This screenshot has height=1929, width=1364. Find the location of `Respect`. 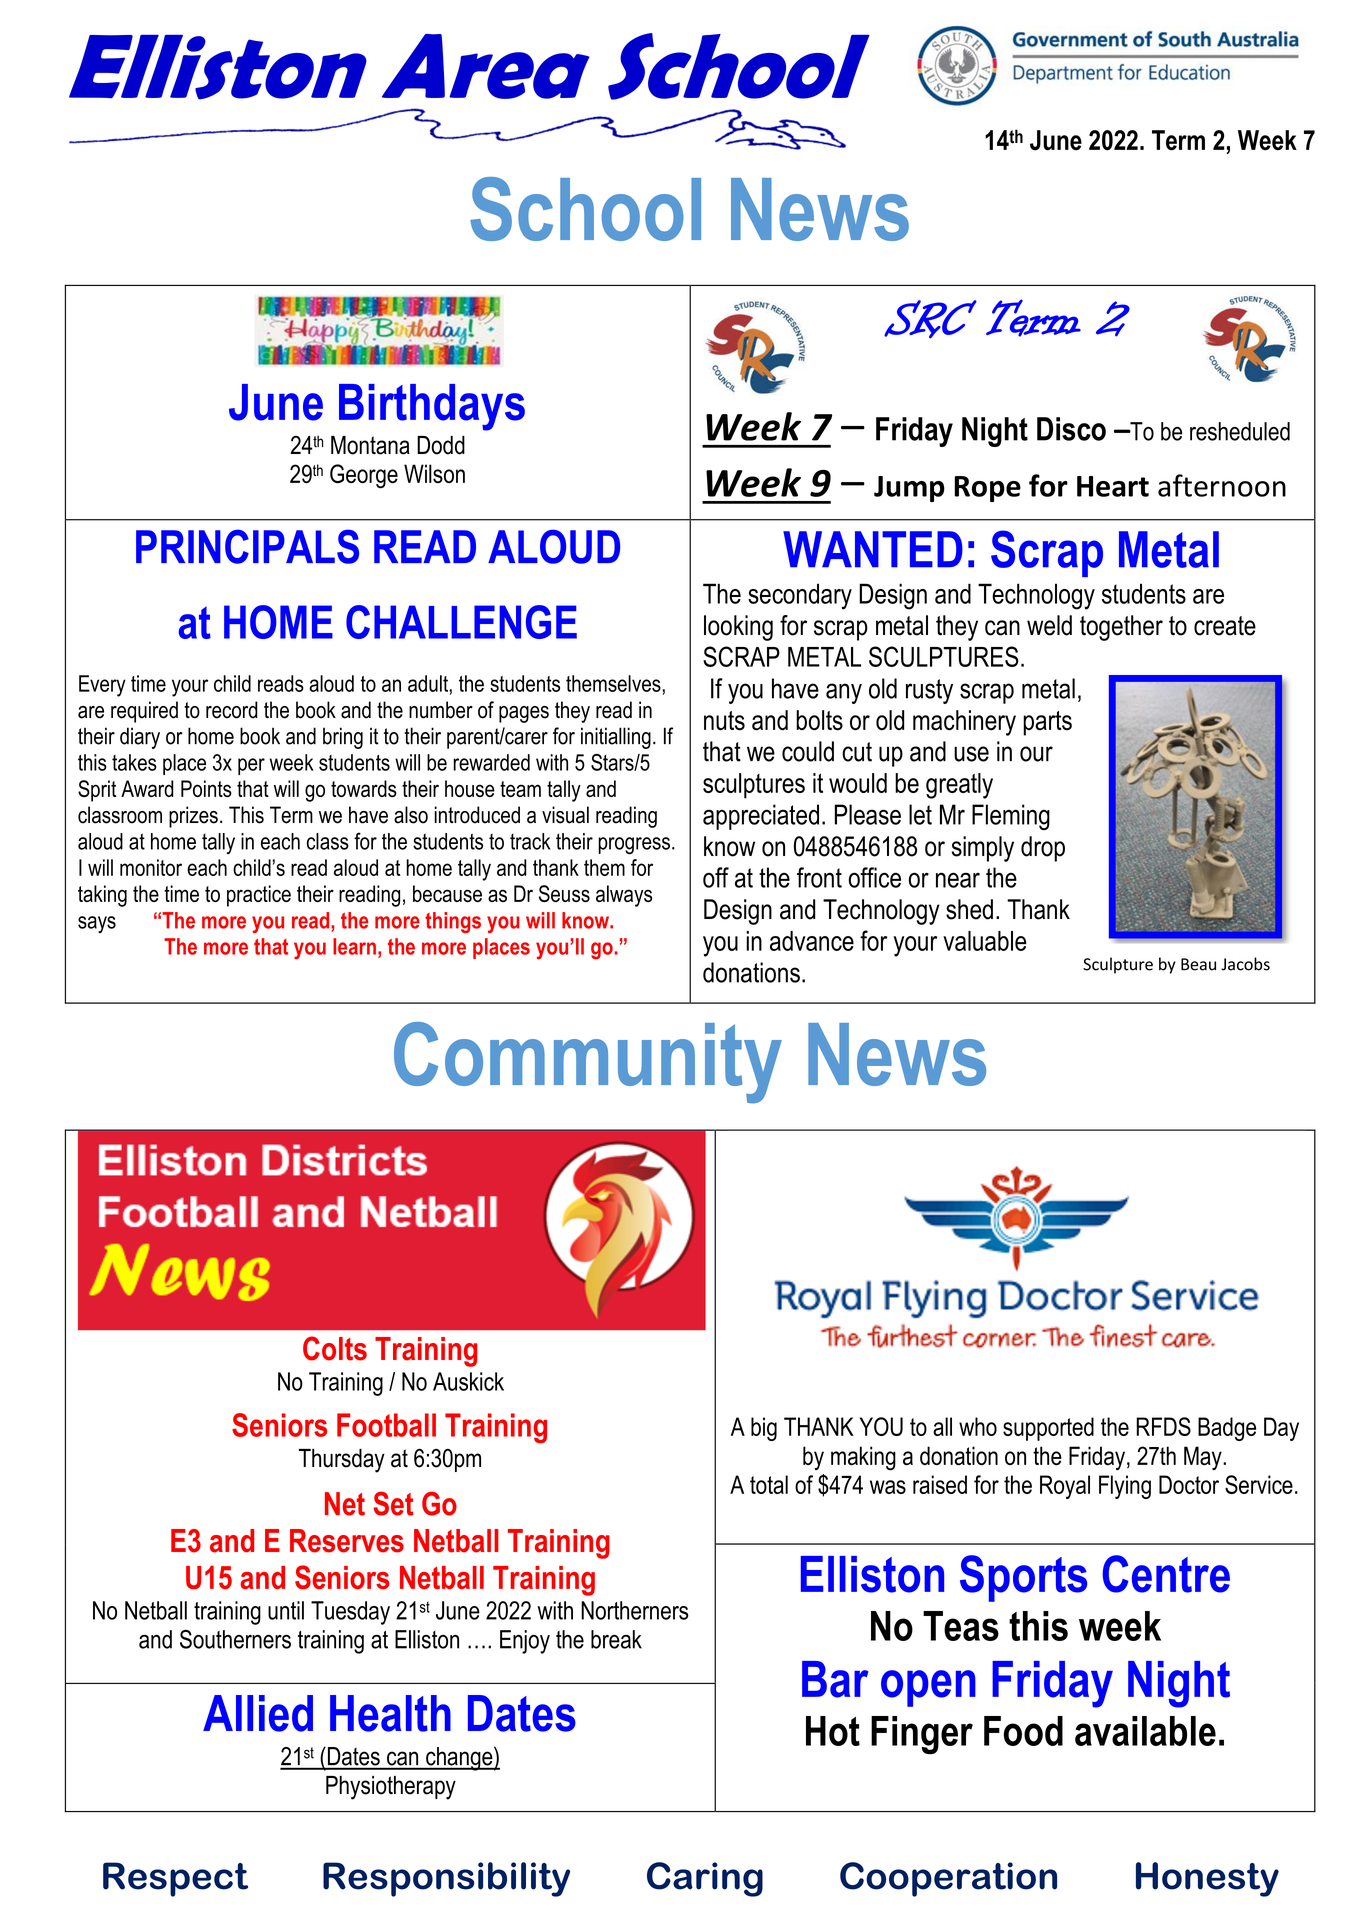

Respect is located at coordinates (175, 1879).
